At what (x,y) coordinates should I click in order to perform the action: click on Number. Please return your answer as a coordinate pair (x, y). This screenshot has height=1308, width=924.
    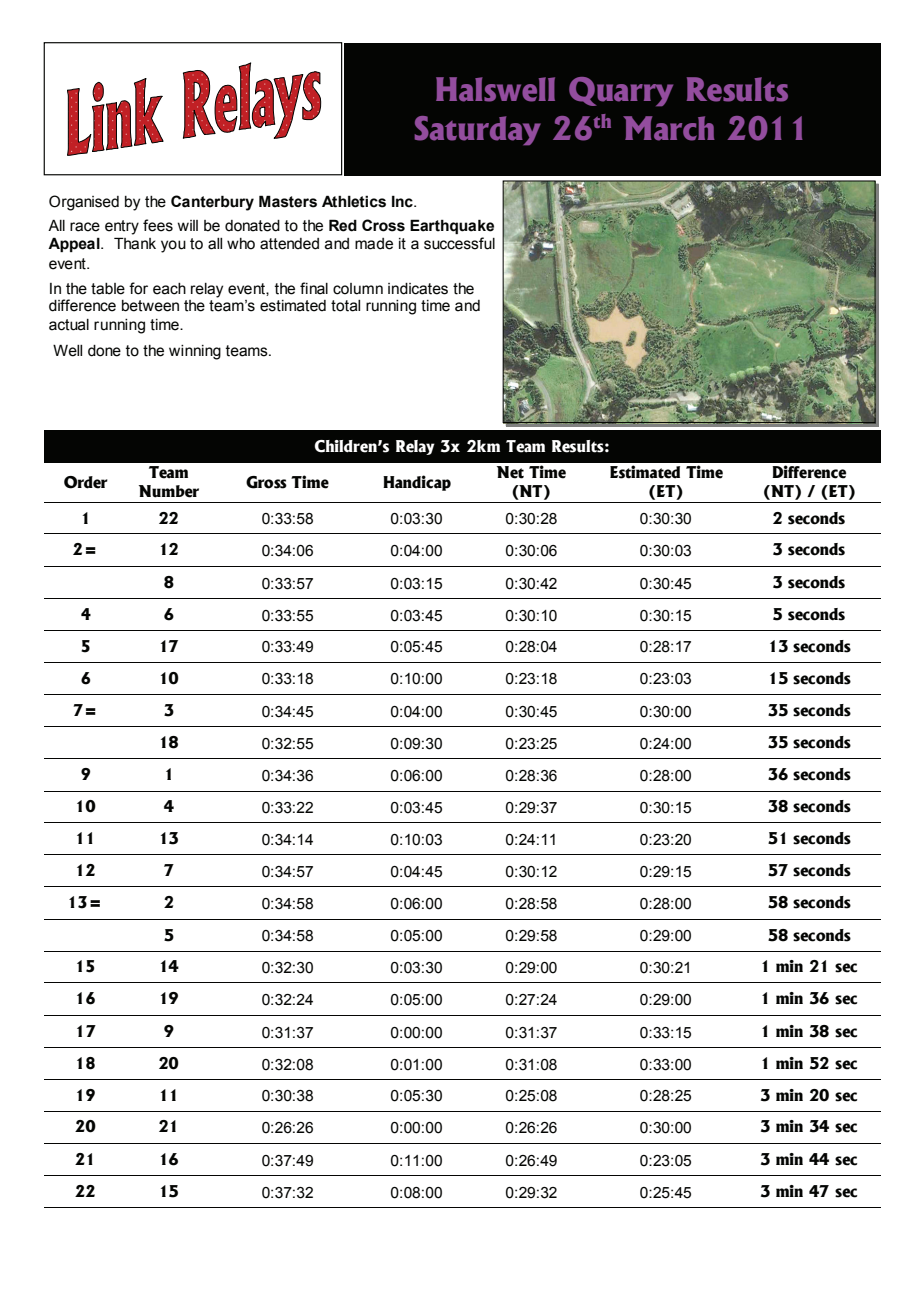
    Looking at the image, I should click on (169, 491).
